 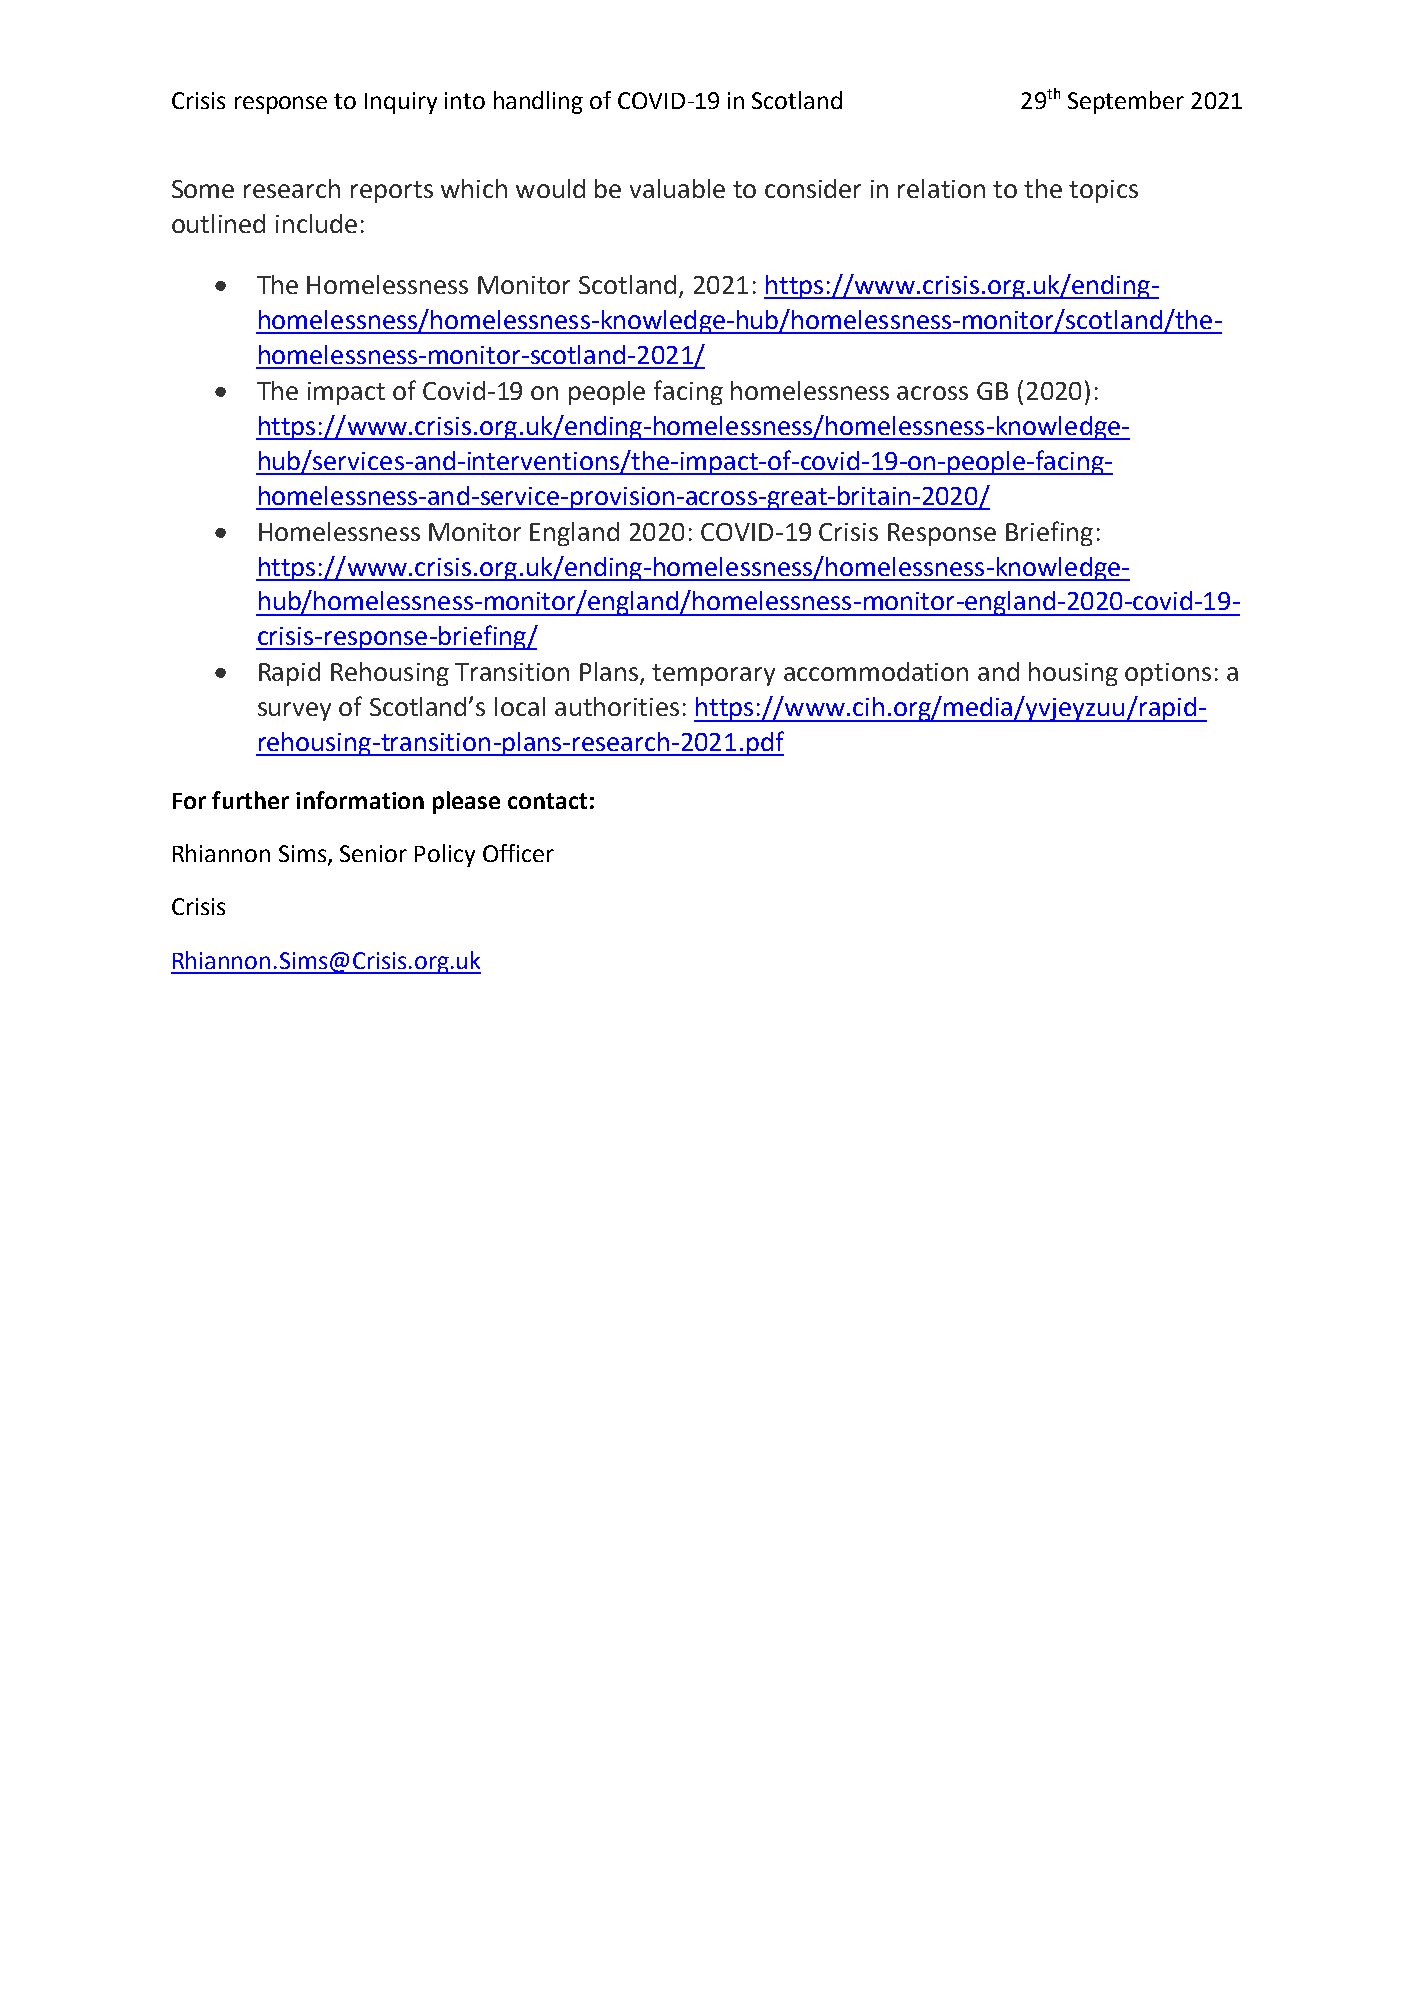 What do you see at coordinates (401, 103) in the document?
I see `Inquiry` at bounding box center [401, 103].
